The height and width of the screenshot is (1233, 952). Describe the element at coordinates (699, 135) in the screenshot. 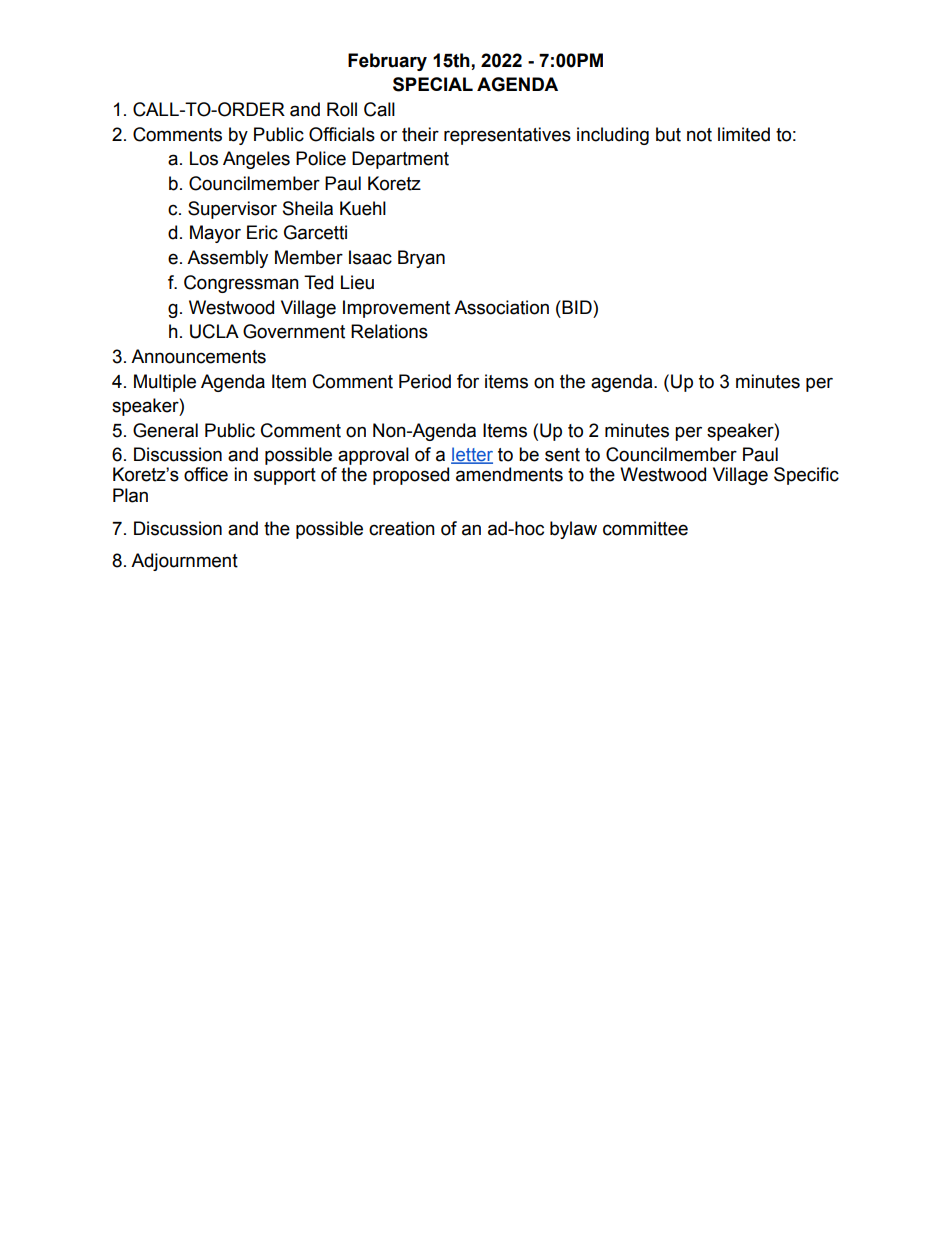

I see `not` at that location.
